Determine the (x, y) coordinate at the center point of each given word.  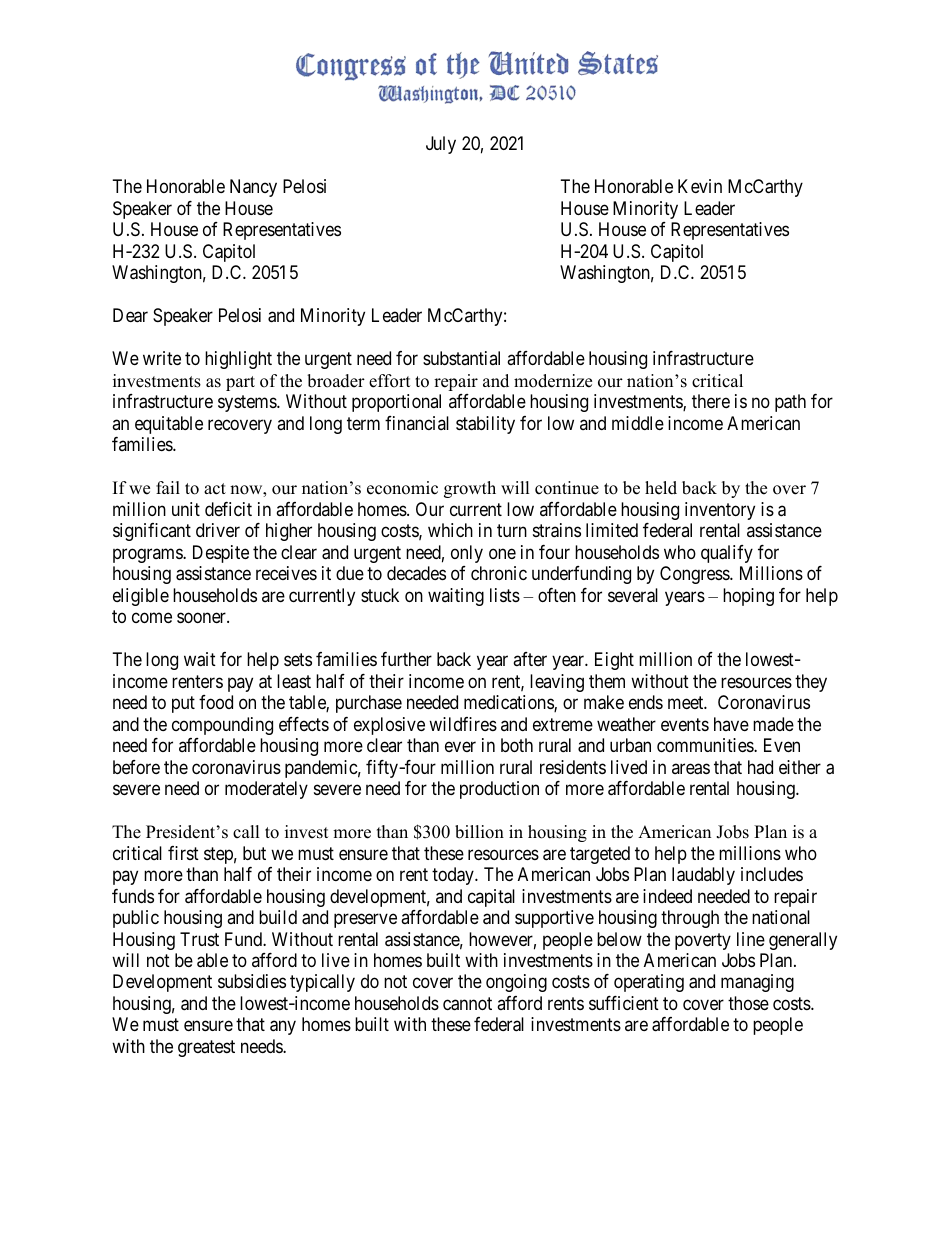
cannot (467, 1004)
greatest (206, 1048)
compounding (222, 726)
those (748, 1003)
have (731, 724)
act (215, 489)
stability (485, 425)
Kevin (700, 186)
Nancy (253, 188)
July (441, 145)
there (711, 401)
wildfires (463, 724)
